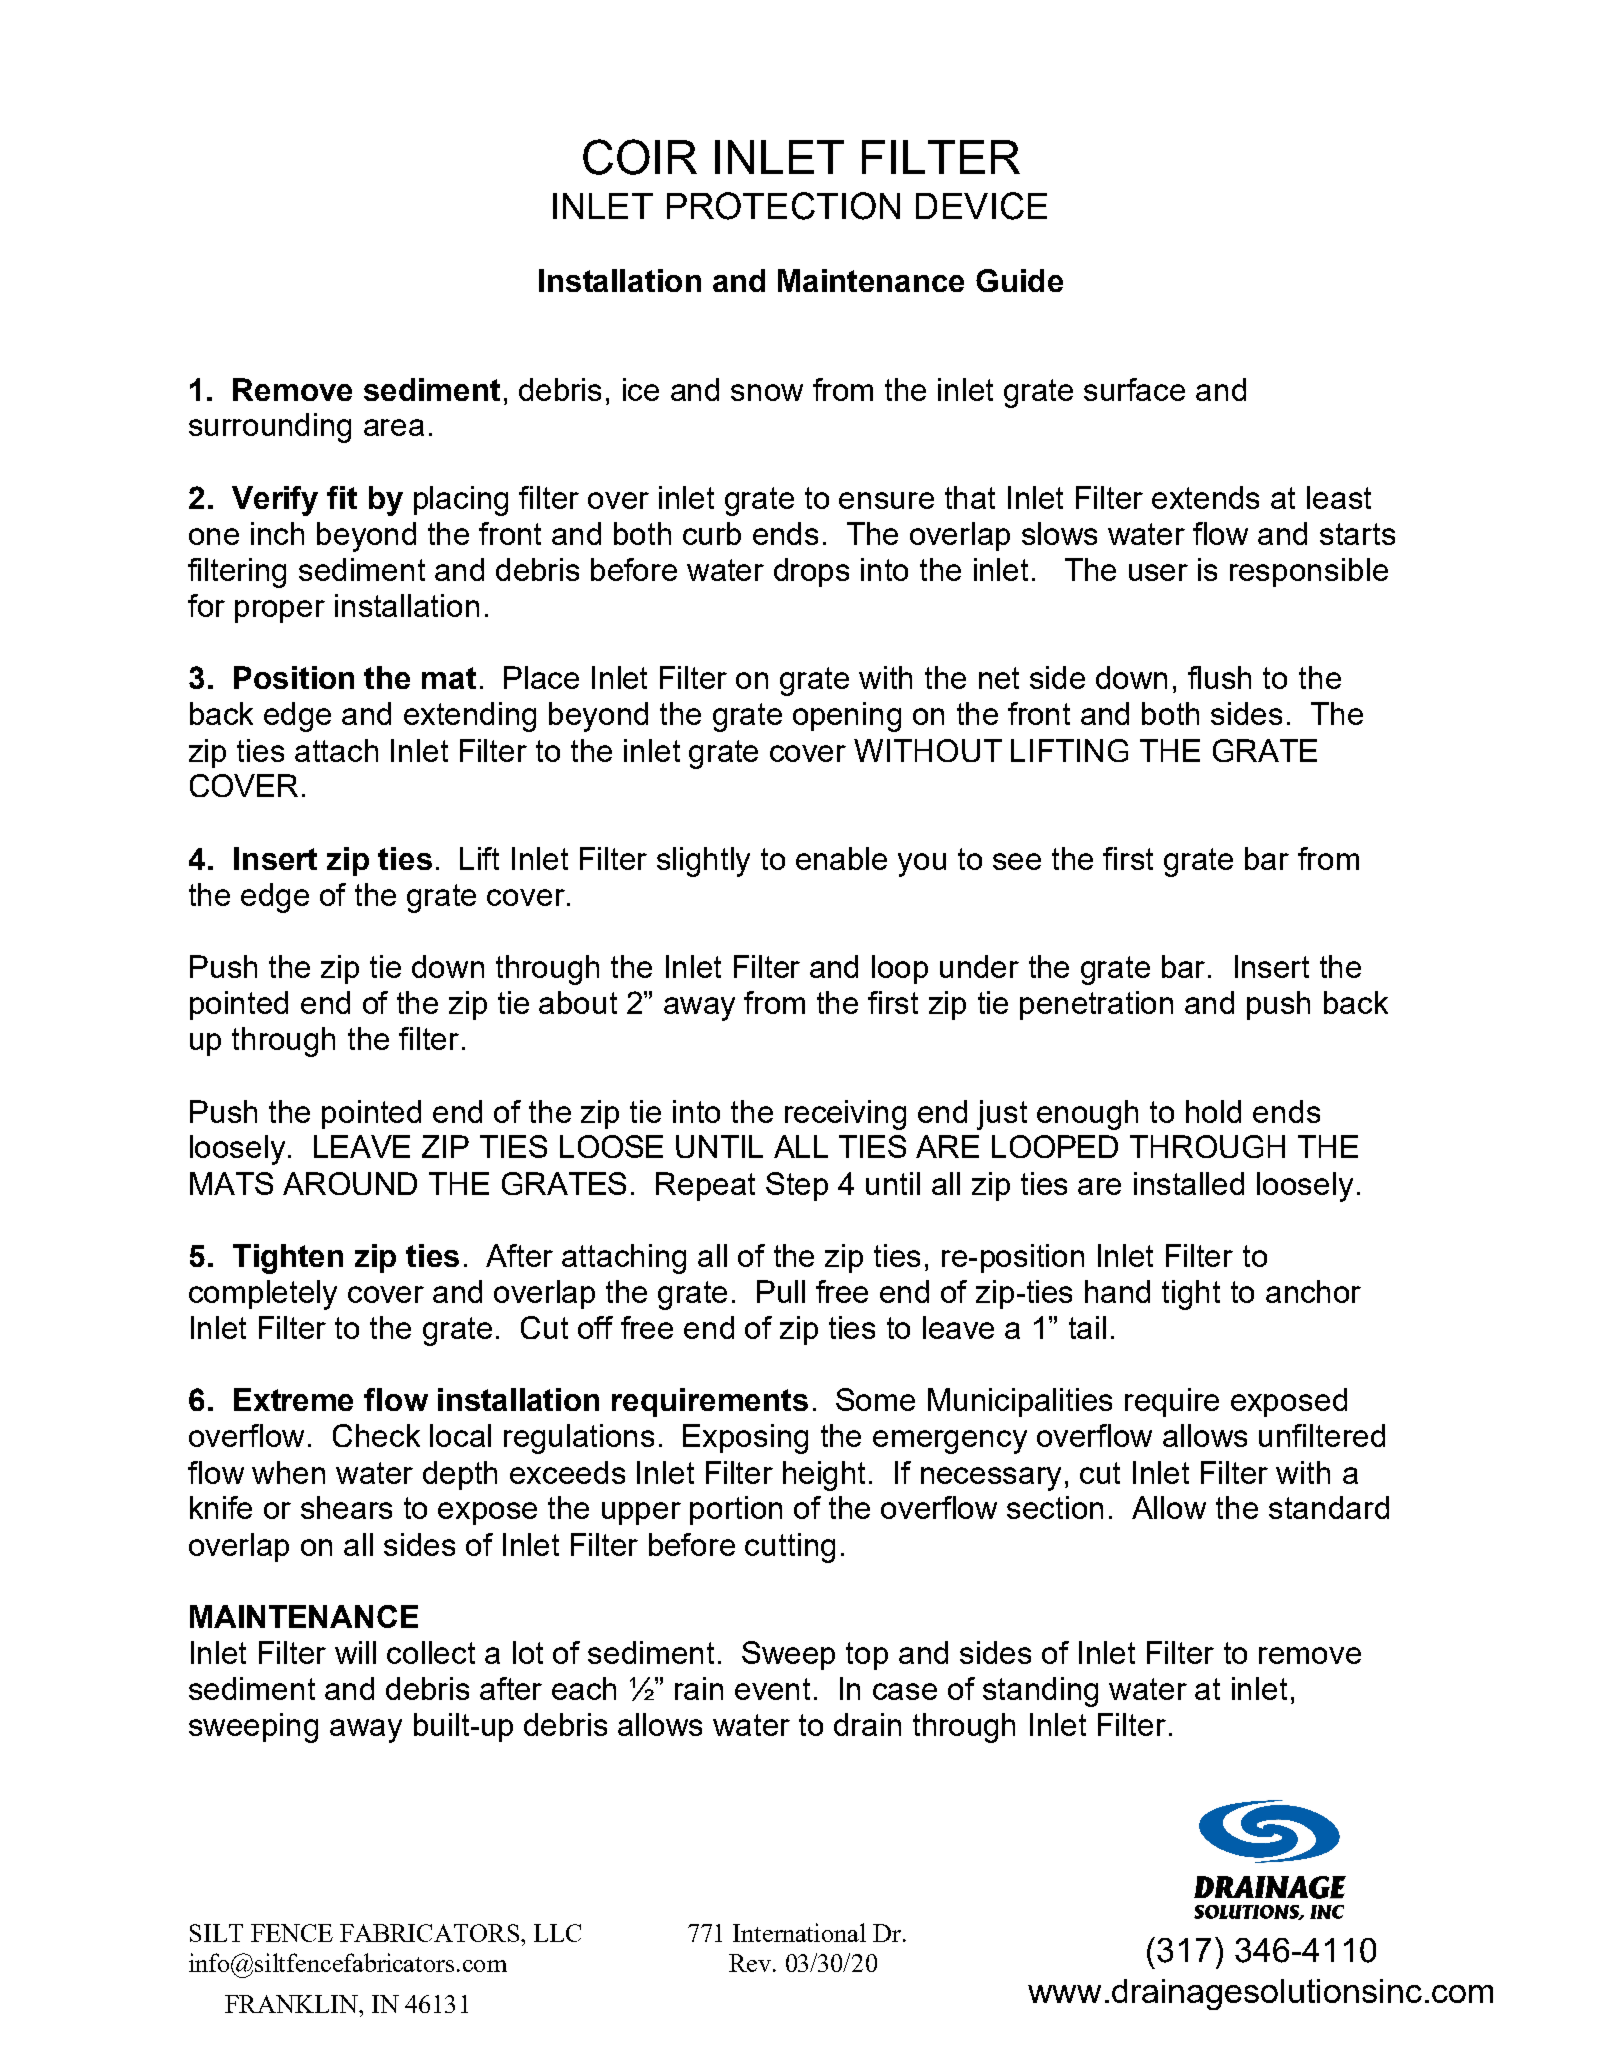 The width and height of the page is (1601, 2072). What do you see at coordinates (292, 2004) in the page?
I see `FRANKLIN` at bounding box center [292, 2004].
